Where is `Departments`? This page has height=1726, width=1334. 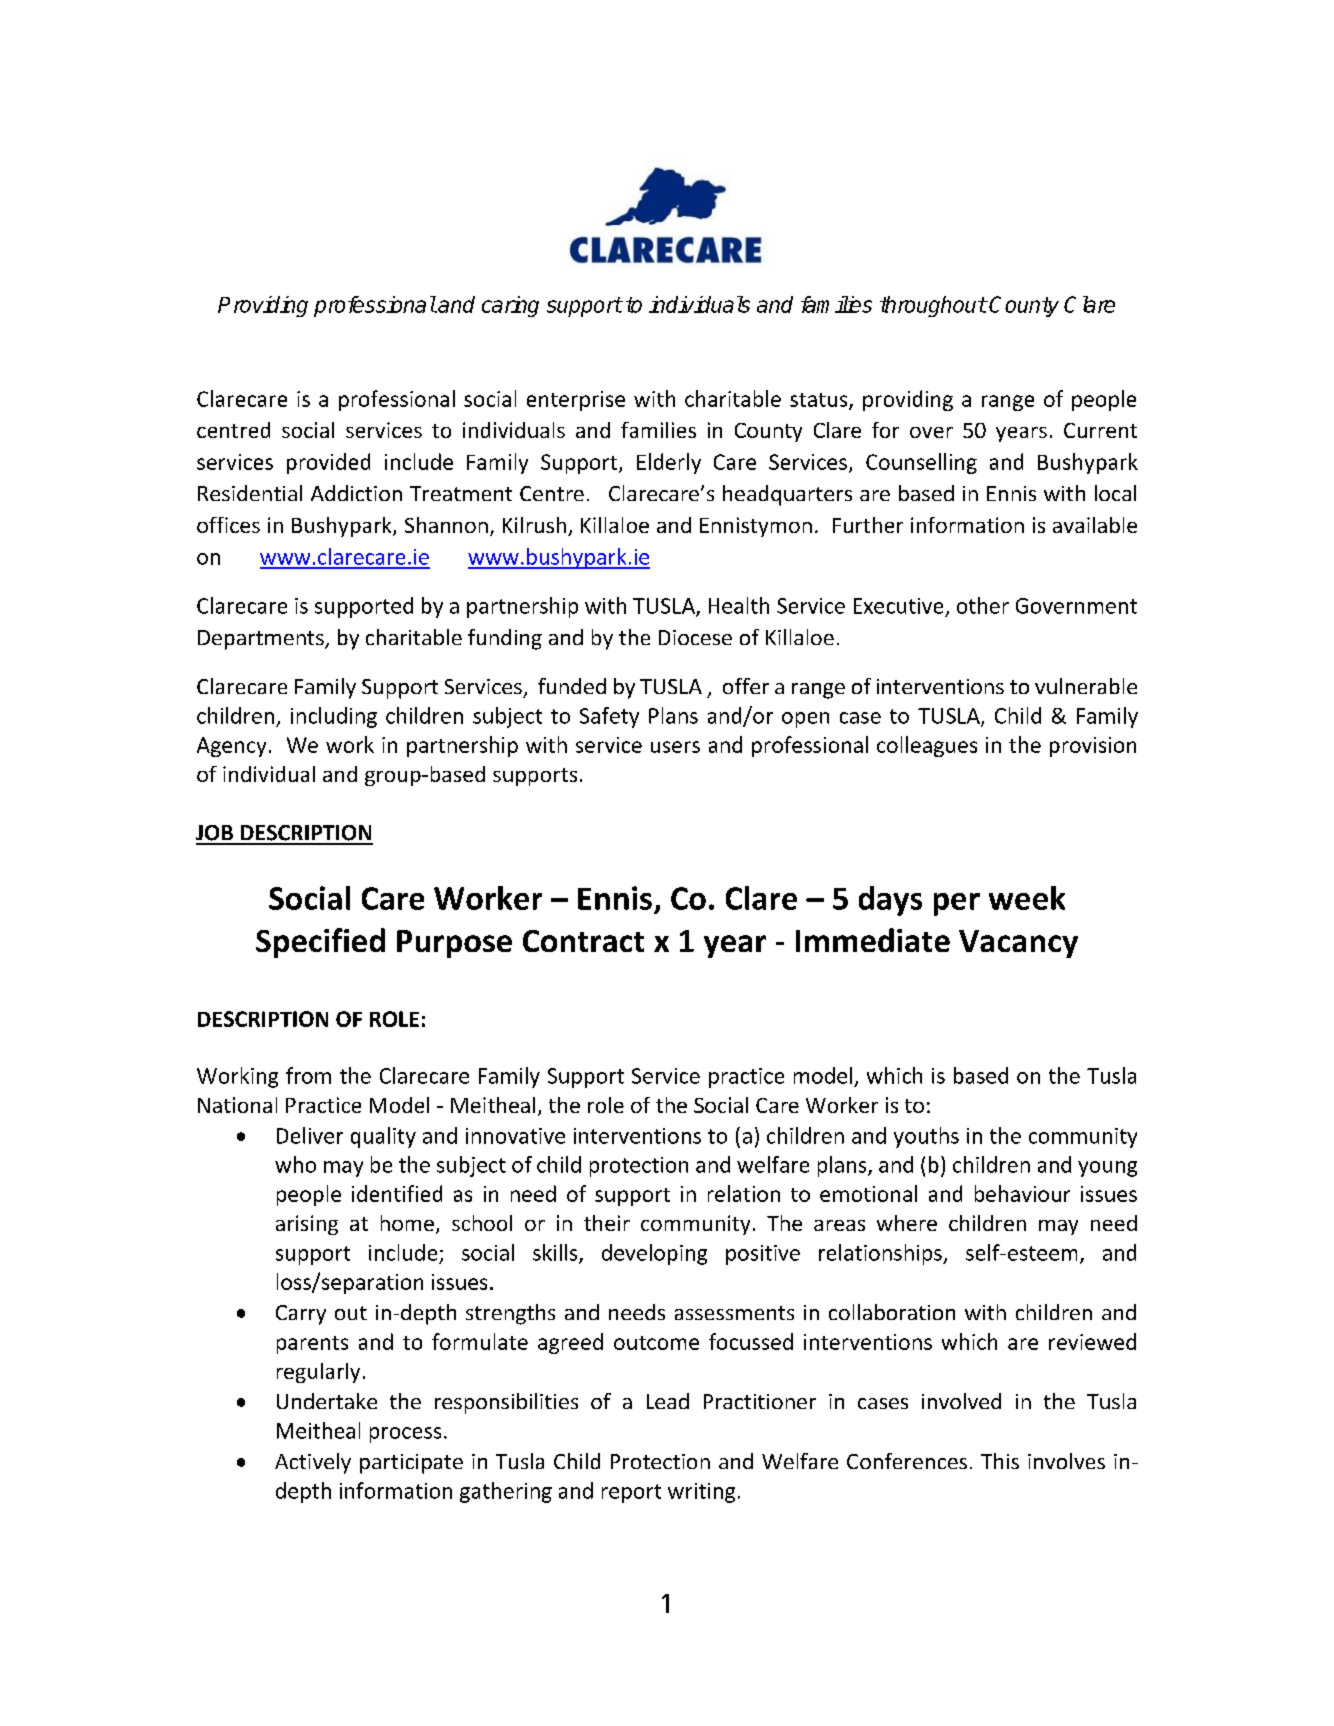 Departments is located at coordinates (262, 640).
